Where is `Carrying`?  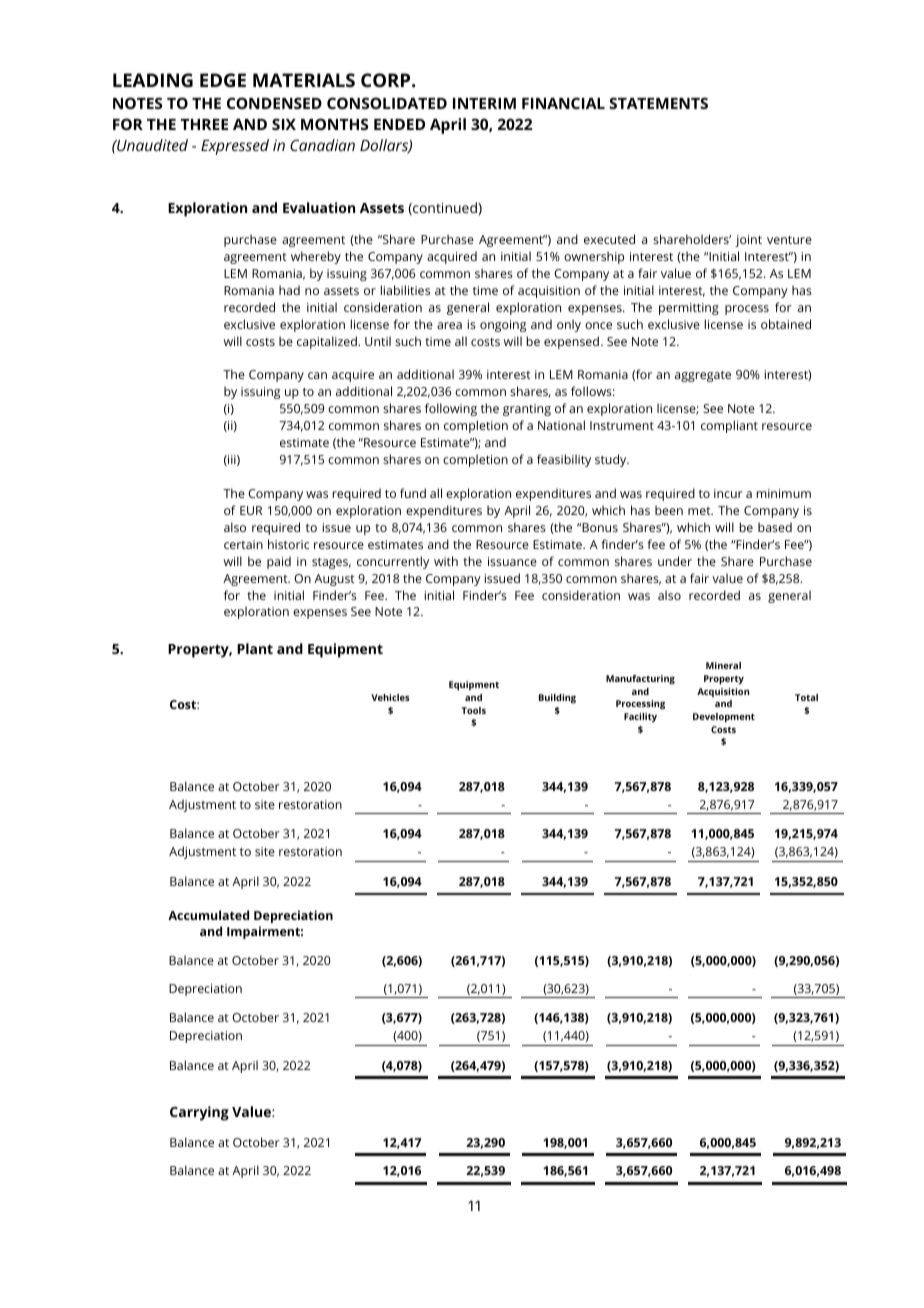
Carrying is located at coordinates (199, 1113).
